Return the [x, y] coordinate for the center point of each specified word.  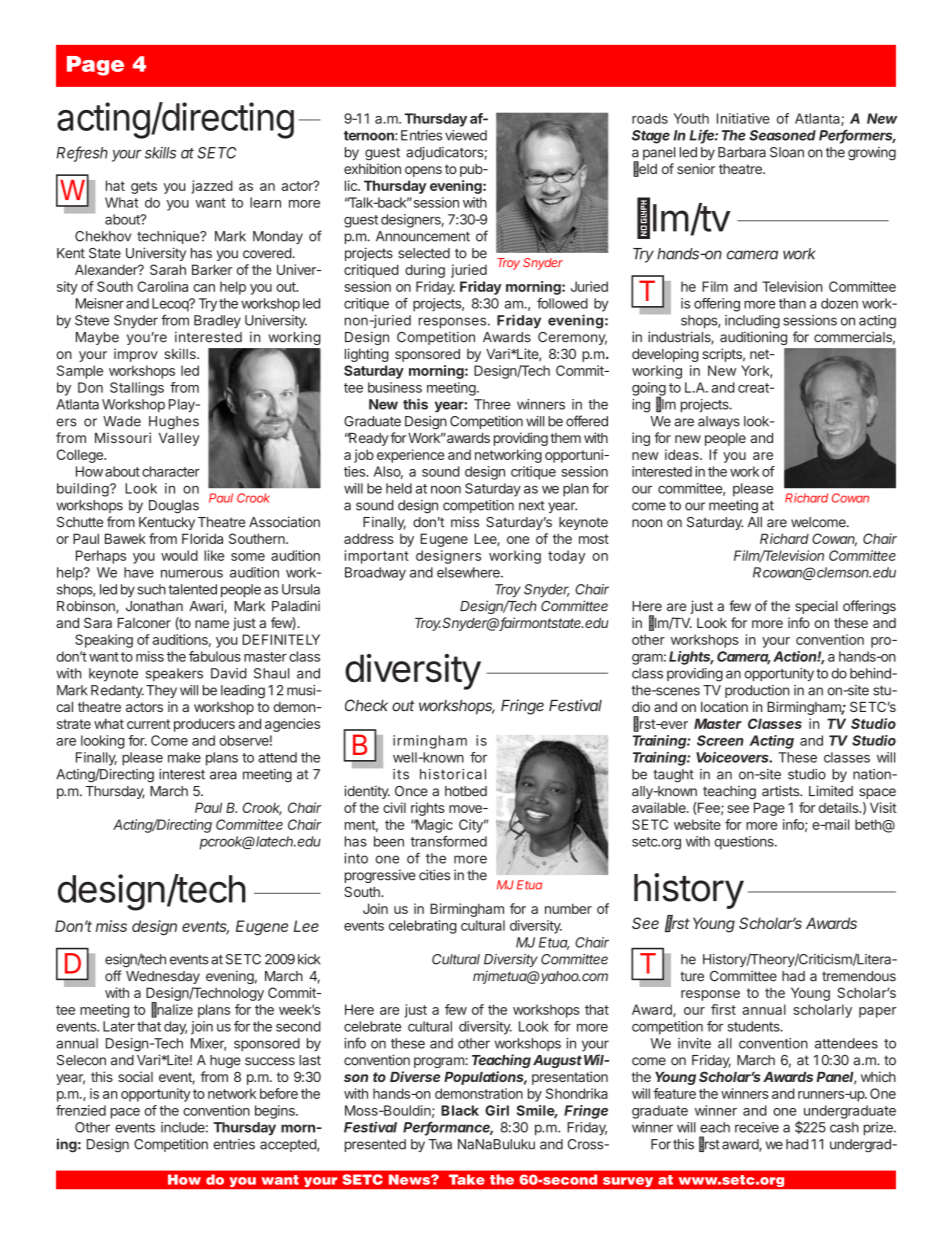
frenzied [81, 1110]
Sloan [787, 152]
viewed [466, 135]
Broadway [375, 574]
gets [144, 187]
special [816, 607]
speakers [174, 674]
